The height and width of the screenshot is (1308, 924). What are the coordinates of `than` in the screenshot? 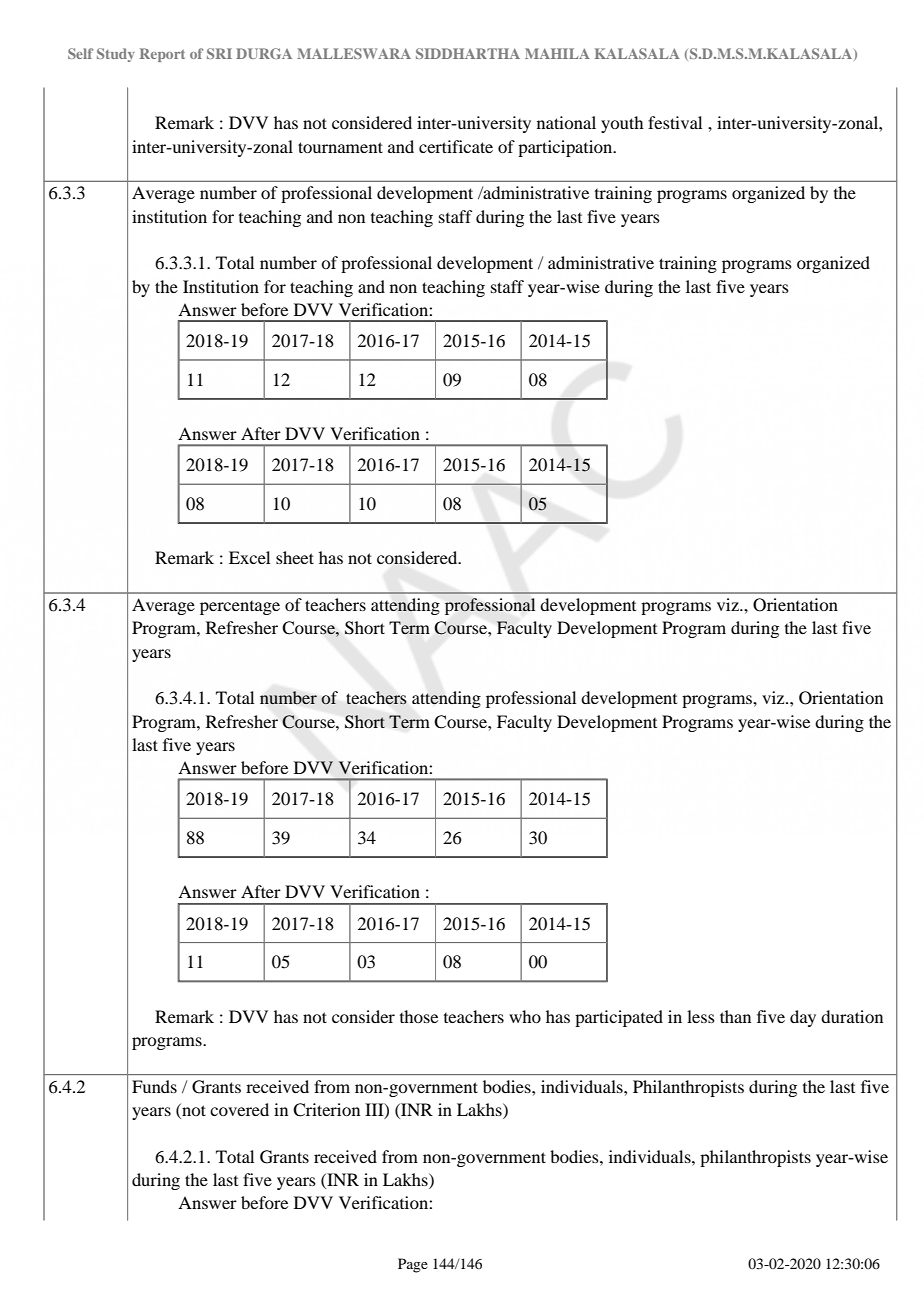 It's located at (735, 1016).
